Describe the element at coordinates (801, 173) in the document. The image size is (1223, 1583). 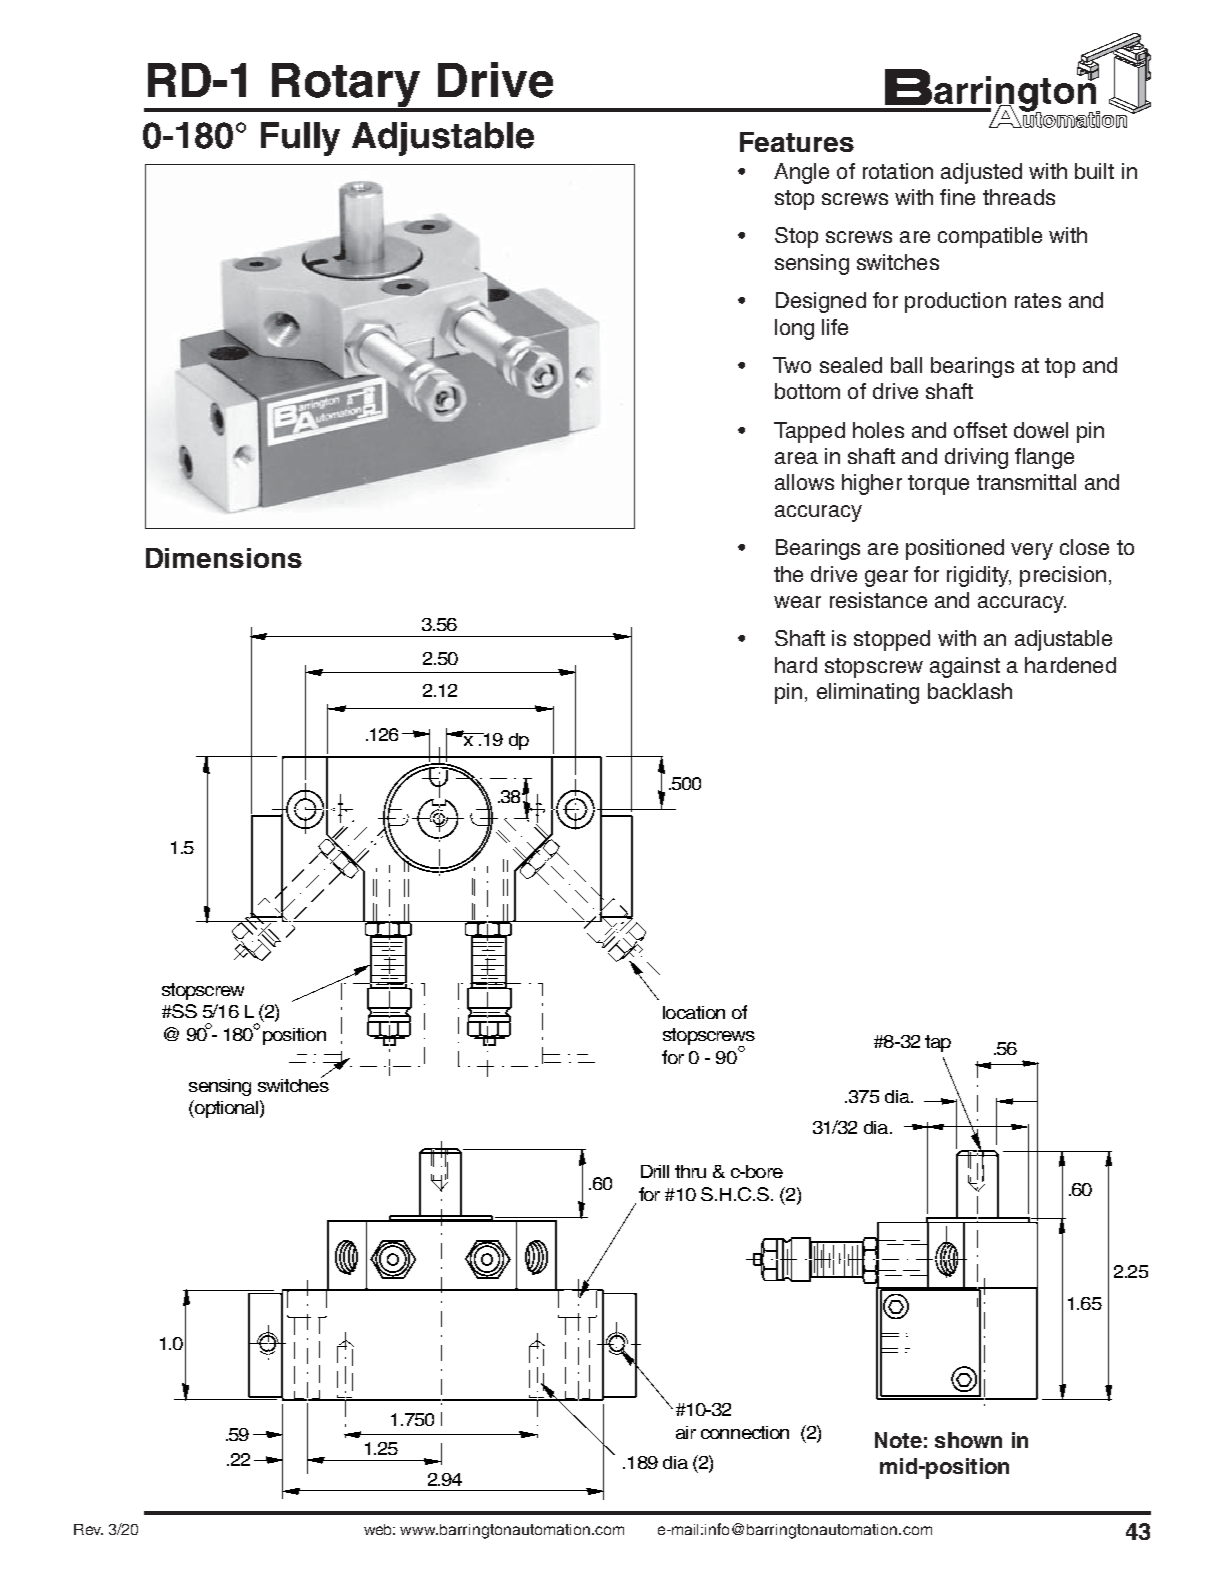
I see `Angle` at that location.
